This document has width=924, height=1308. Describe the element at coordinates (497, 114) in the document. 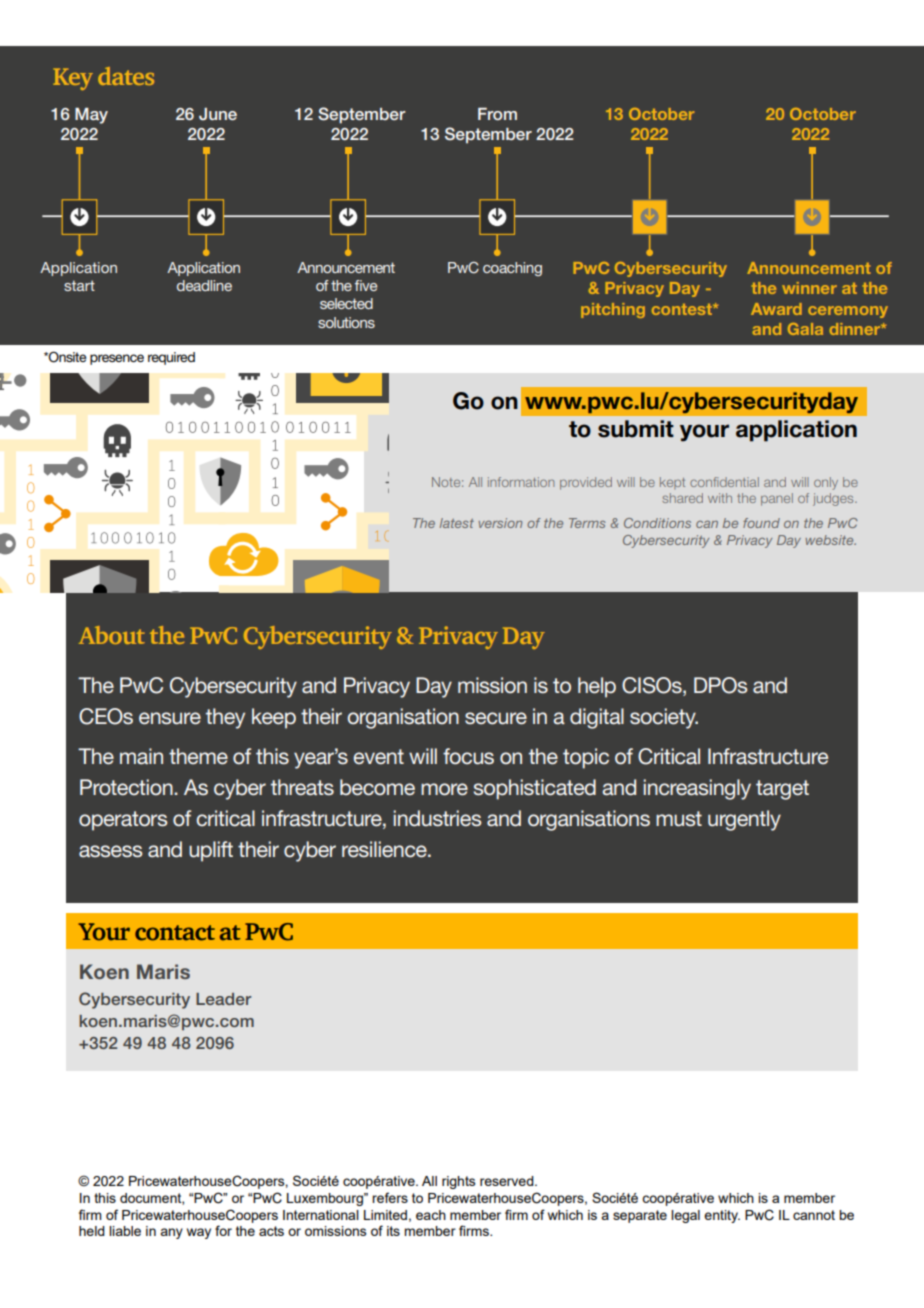

I see `From` at that location.
